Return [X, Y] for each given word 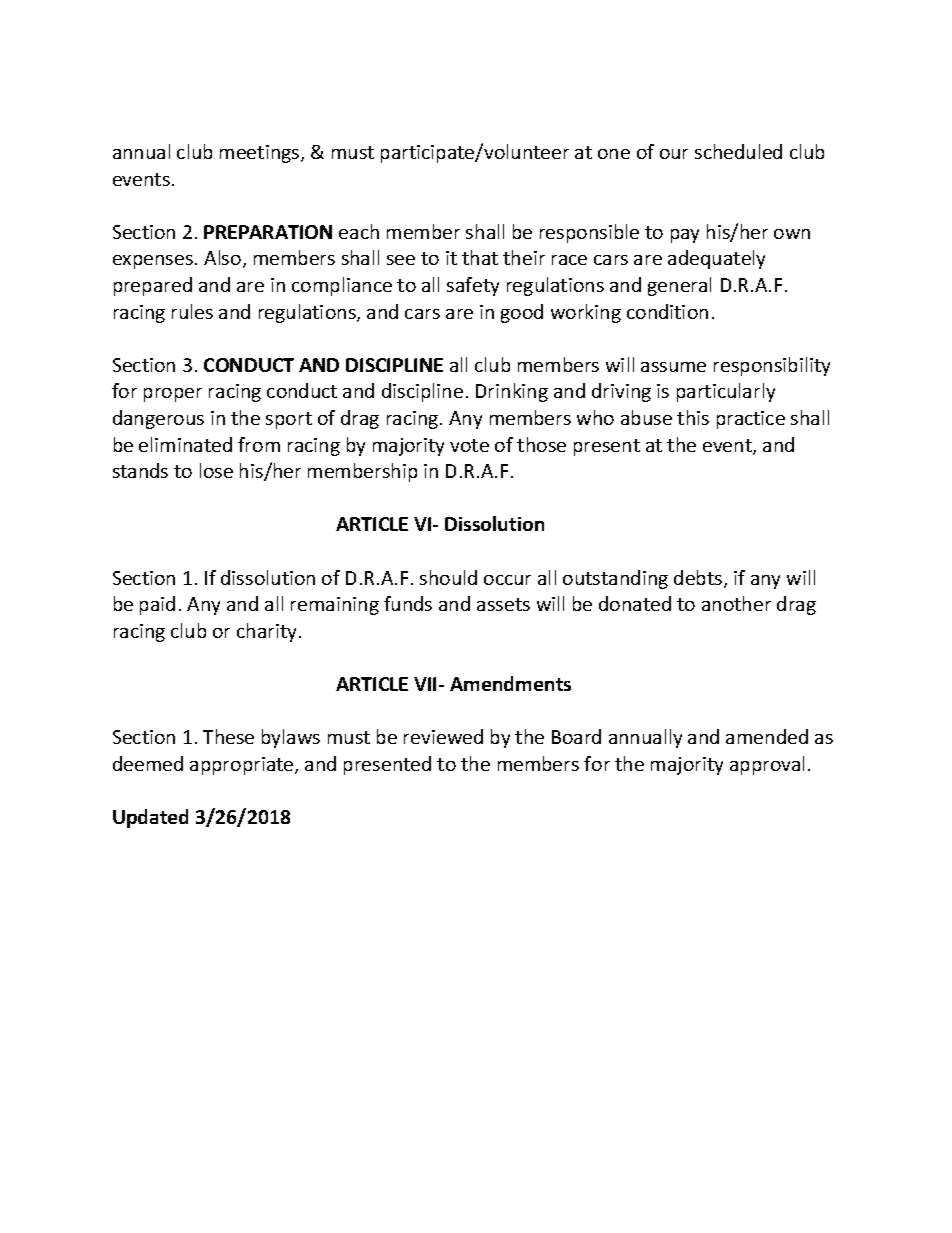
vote [469, 445]
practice [751, 420]
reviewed [443, 736]
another [736, 603]
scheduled [738, 151]
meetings [261, 154]
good [522, 313]
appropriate [243, 766]
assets [503, 604]
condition [667, 311]
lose [216, 470]
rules [192, 311]
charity [268, 632]
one [614, 154]
